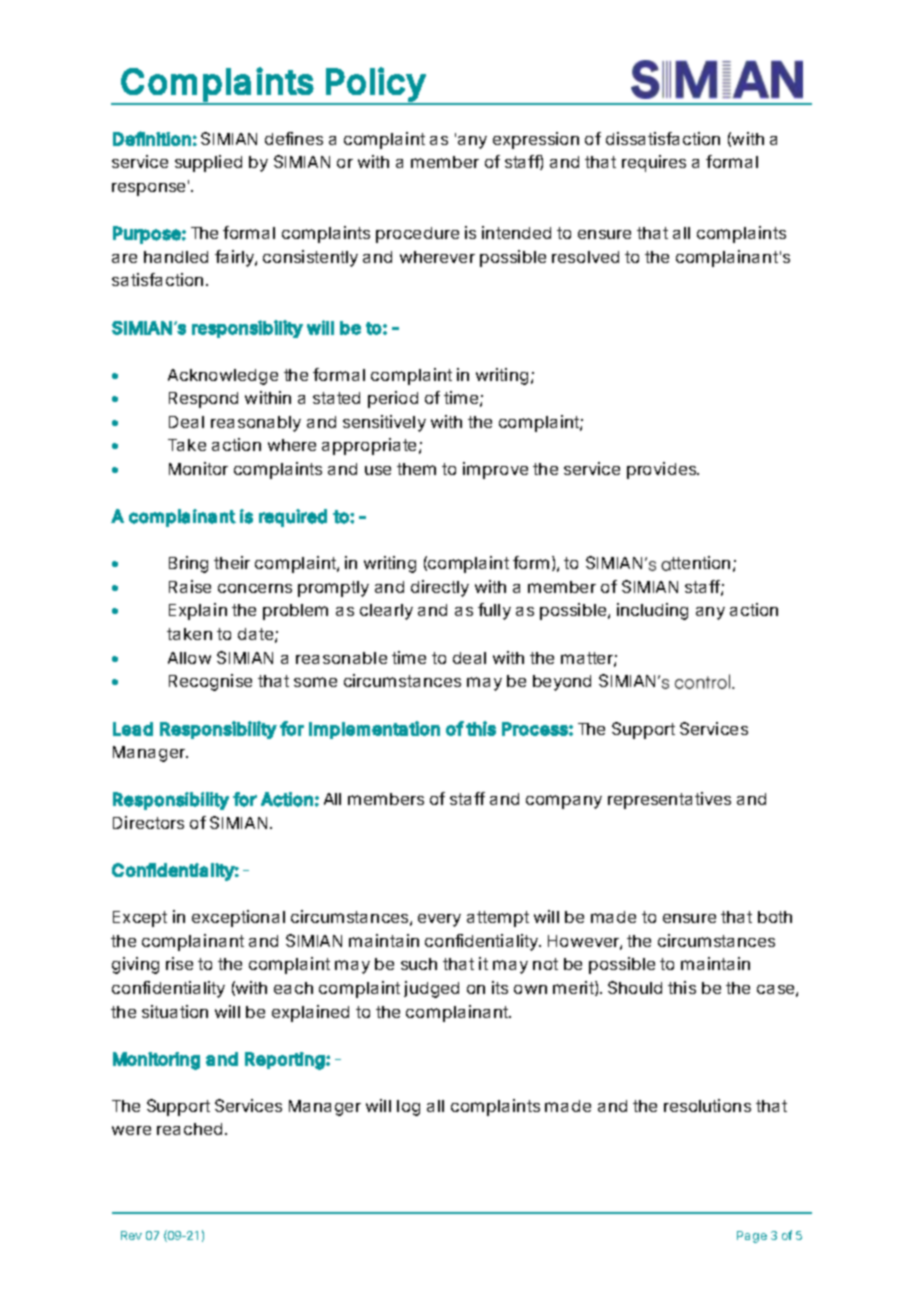 The image size is (924, 1308). What do you see at coordinates (417, 235) in the screenshot?
I see `procedure` at bounding box center [417, 235].
